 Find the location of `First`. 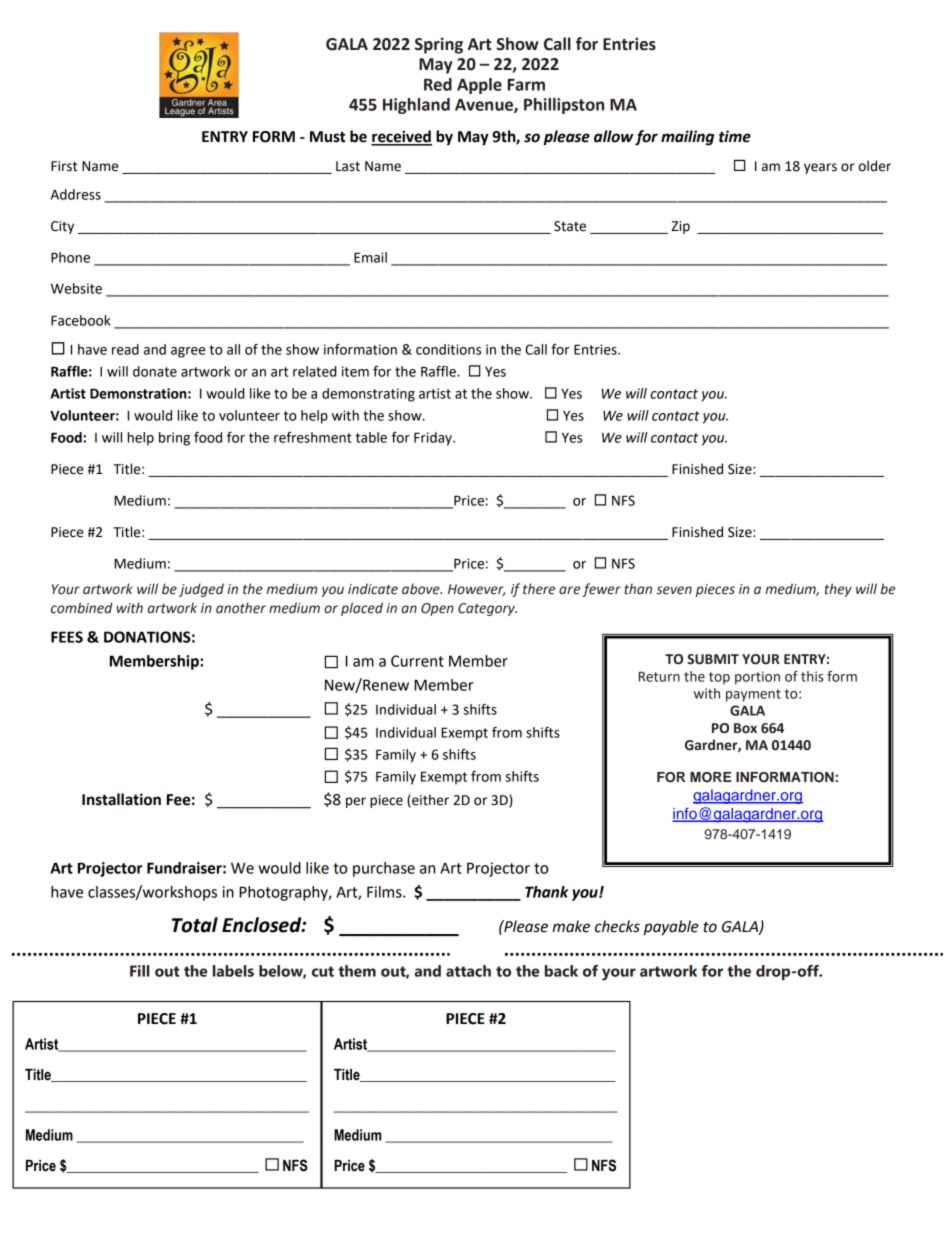

First is located at coordinates (64, 166).
